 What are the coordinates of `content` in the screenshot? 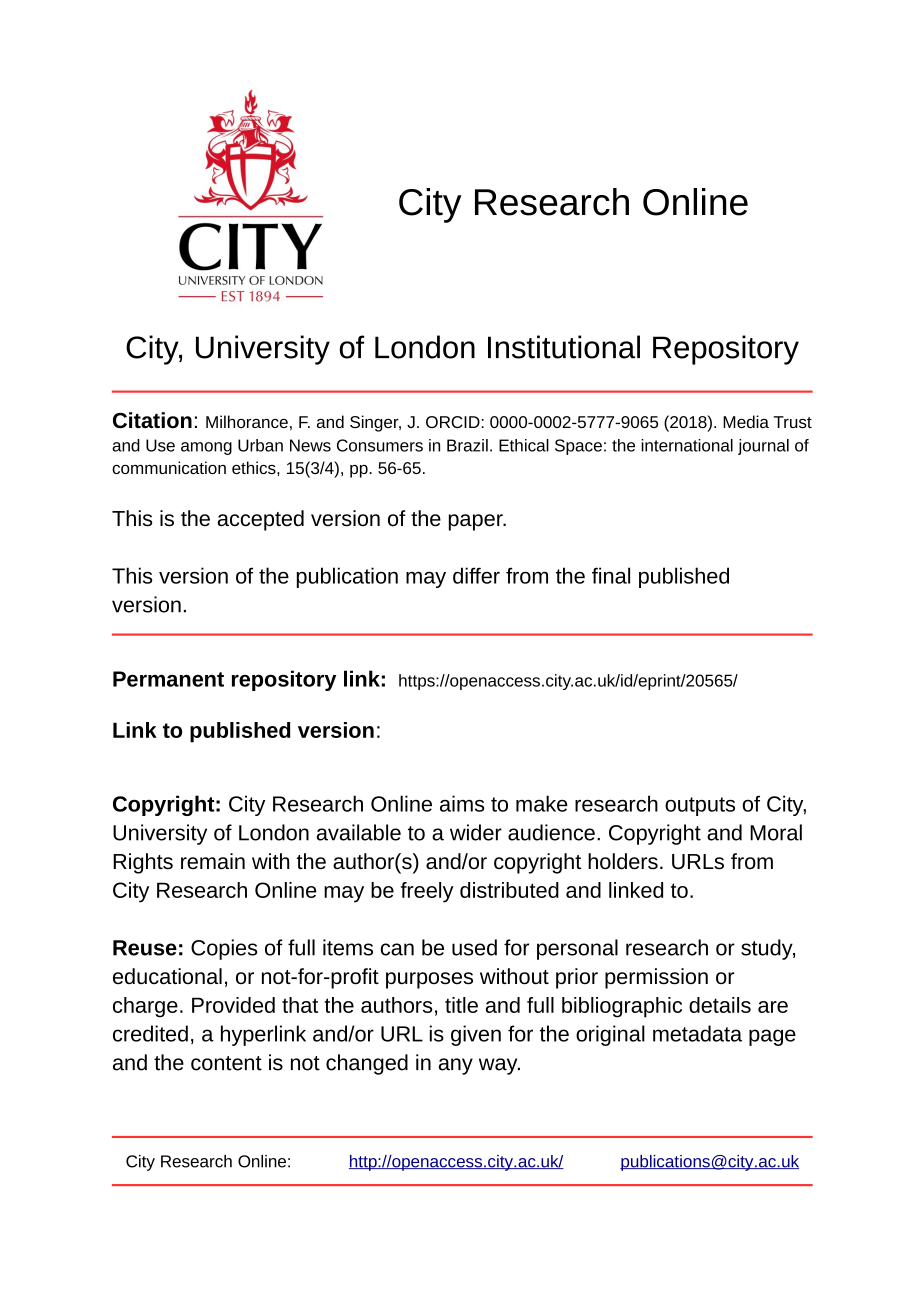 It's located at (226, 1063).
